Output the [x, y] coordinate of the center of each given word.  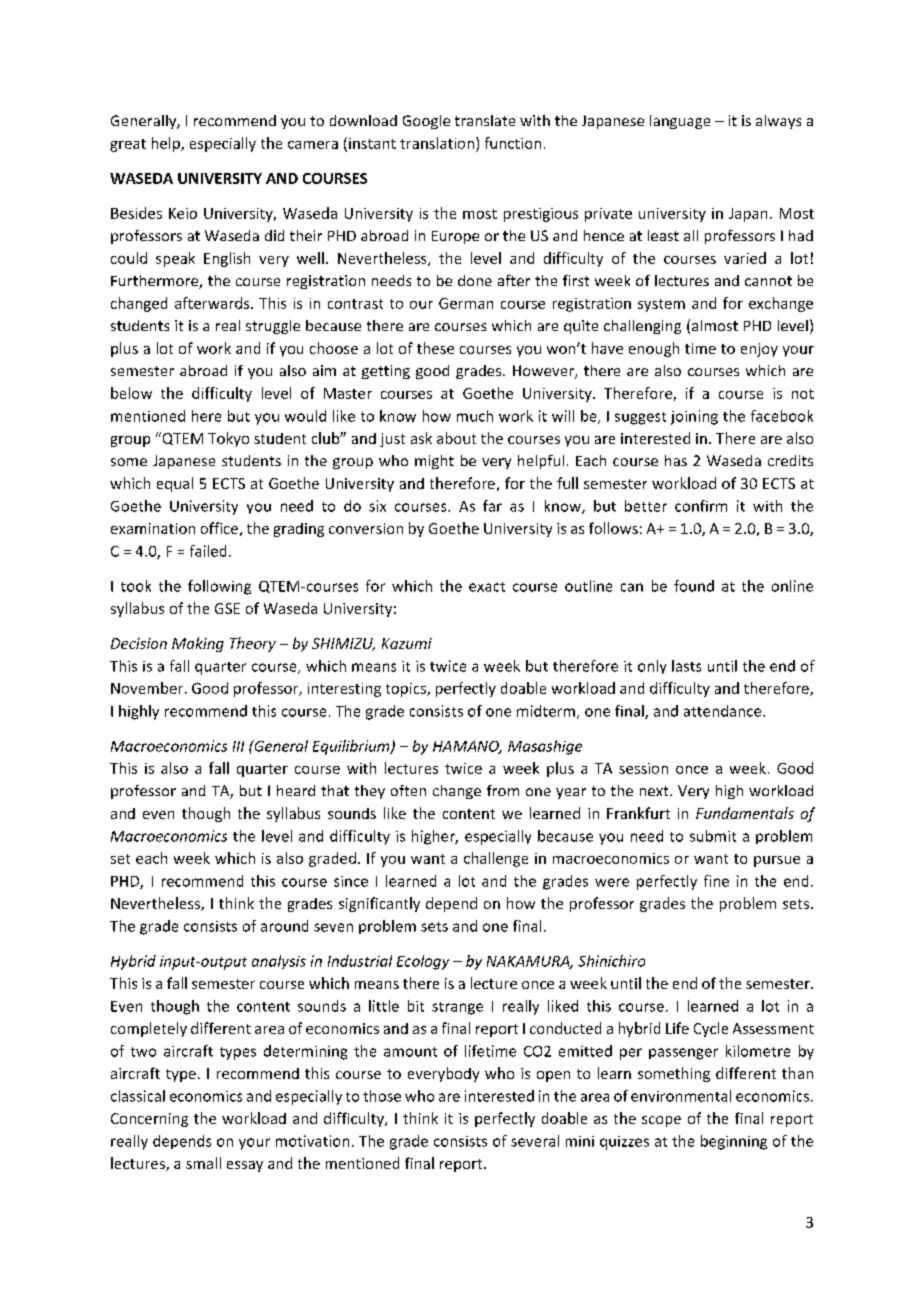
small [203, 1163]
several [535, 1141]
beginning [734, 1142]
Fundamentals [745, 813]
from [503, 790]
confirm [701, 506]
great [128, 145]
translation [437, 143]
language [680, 122]
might [434, 462]
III [238, 746]
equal [175, 484]
